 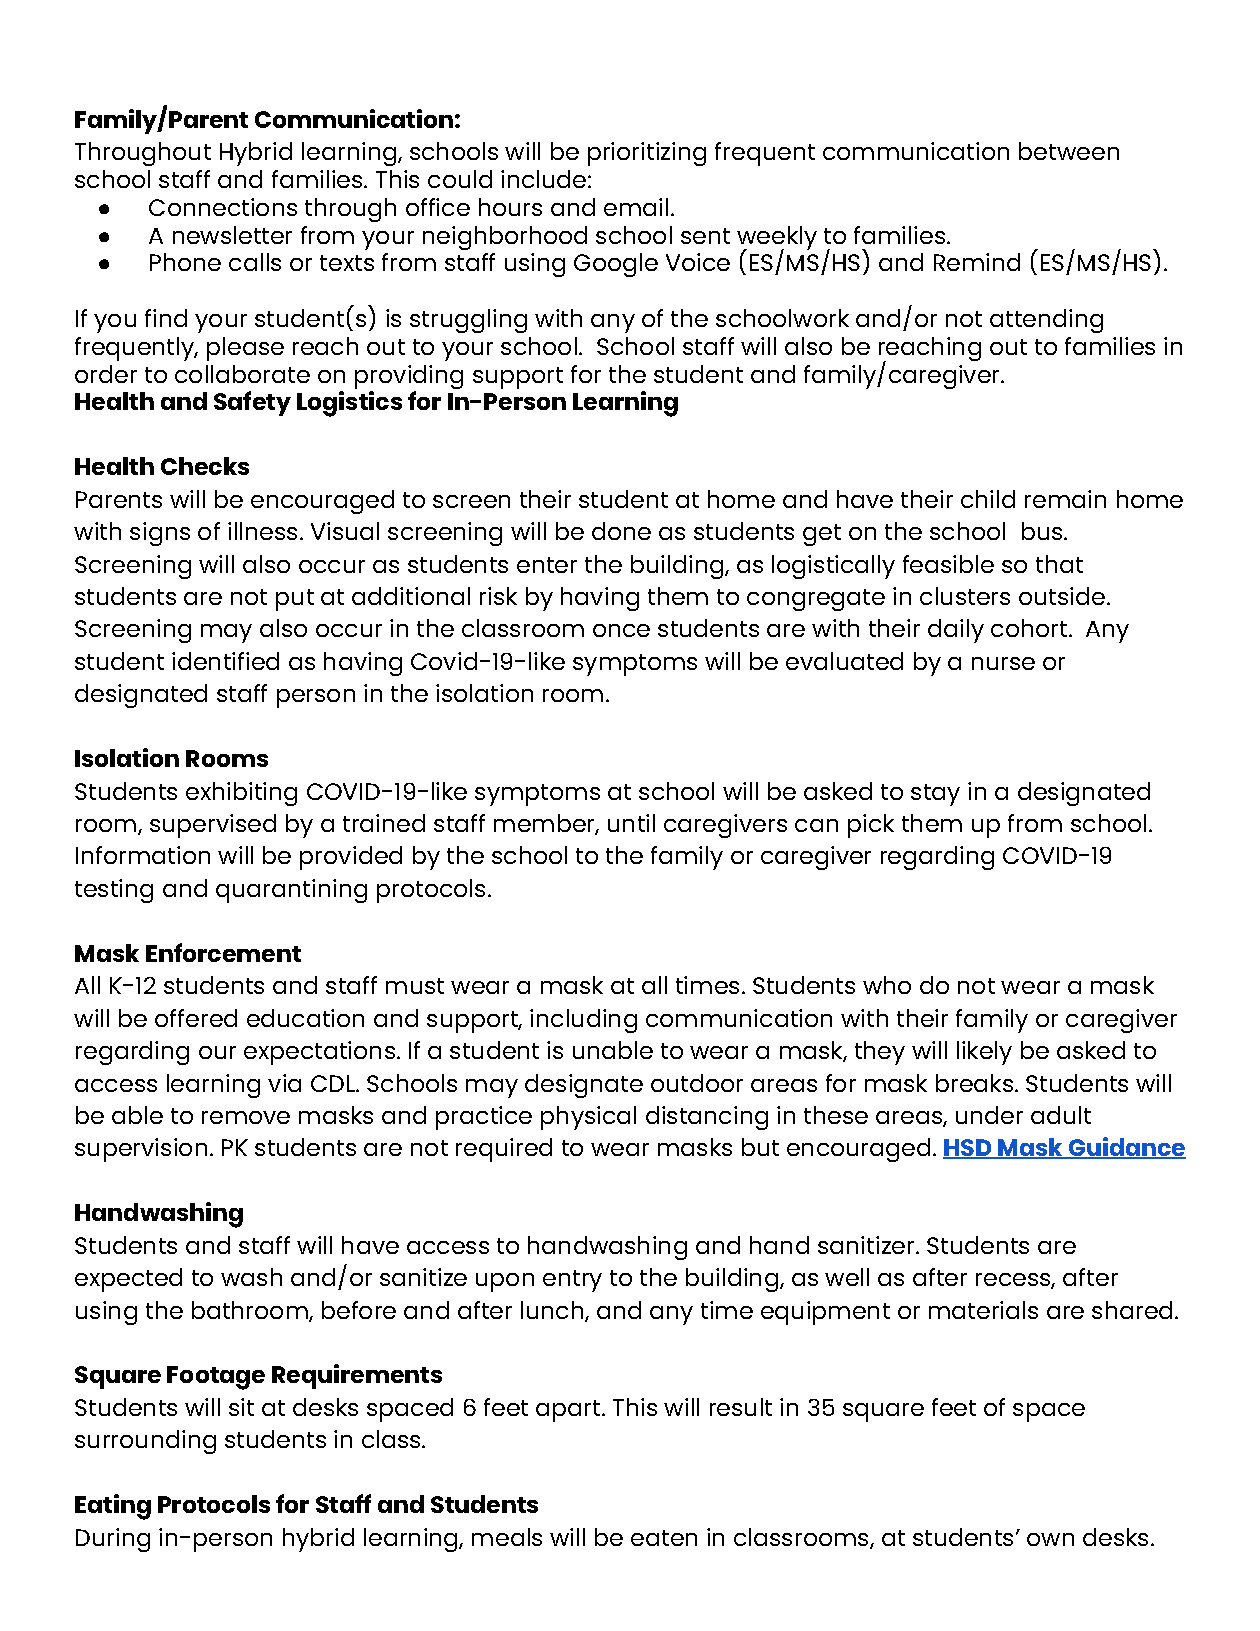 I want to click on email, so click(x=636, y=207).
